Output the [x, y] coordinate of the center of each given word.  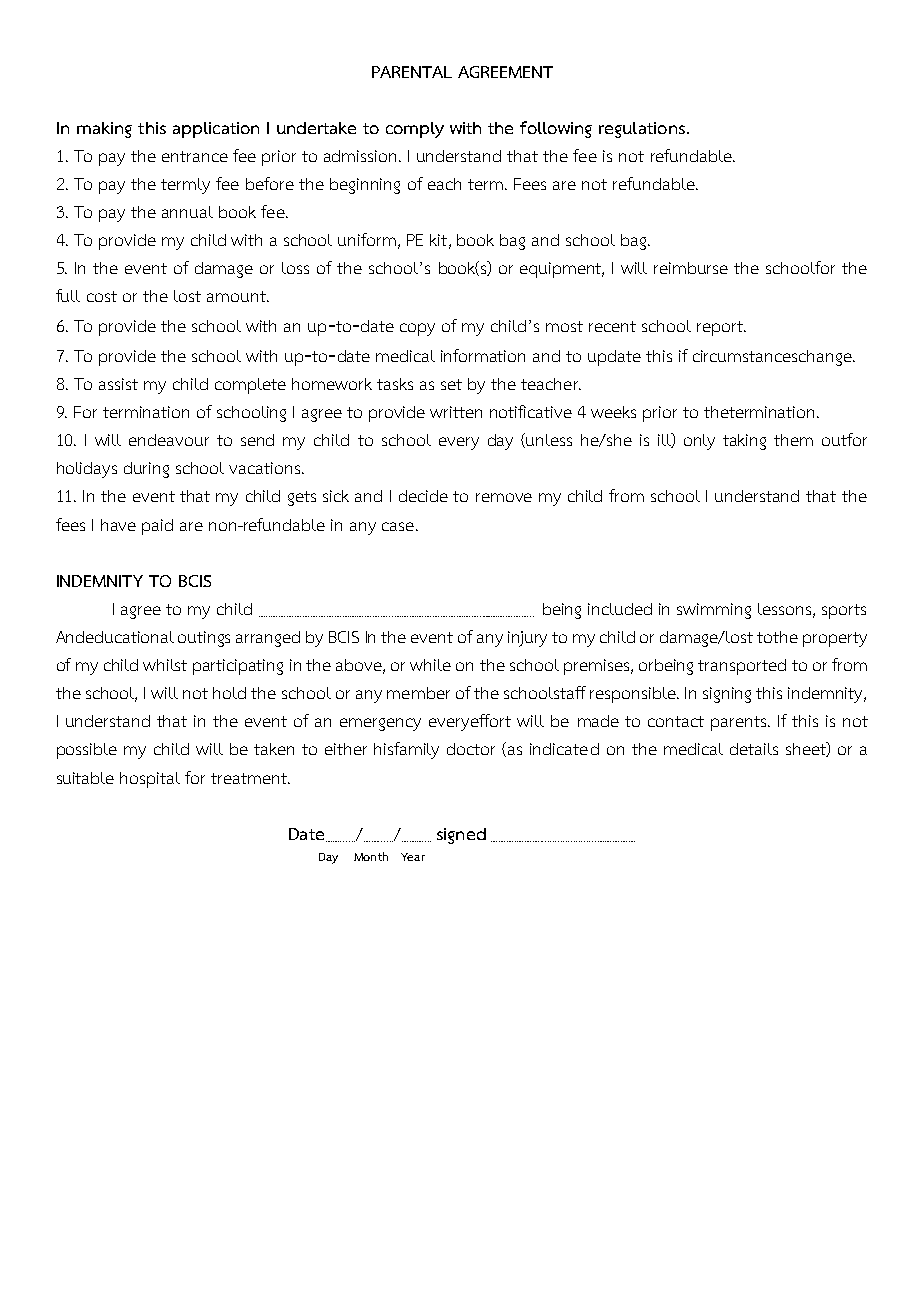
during [146, 470]
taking [744, 442]
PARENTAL [412, 72]
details [754, 749]
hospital [150, 780]
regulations [642, 130]
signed [461, 836]
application [216, 130]
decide [423, 496]
